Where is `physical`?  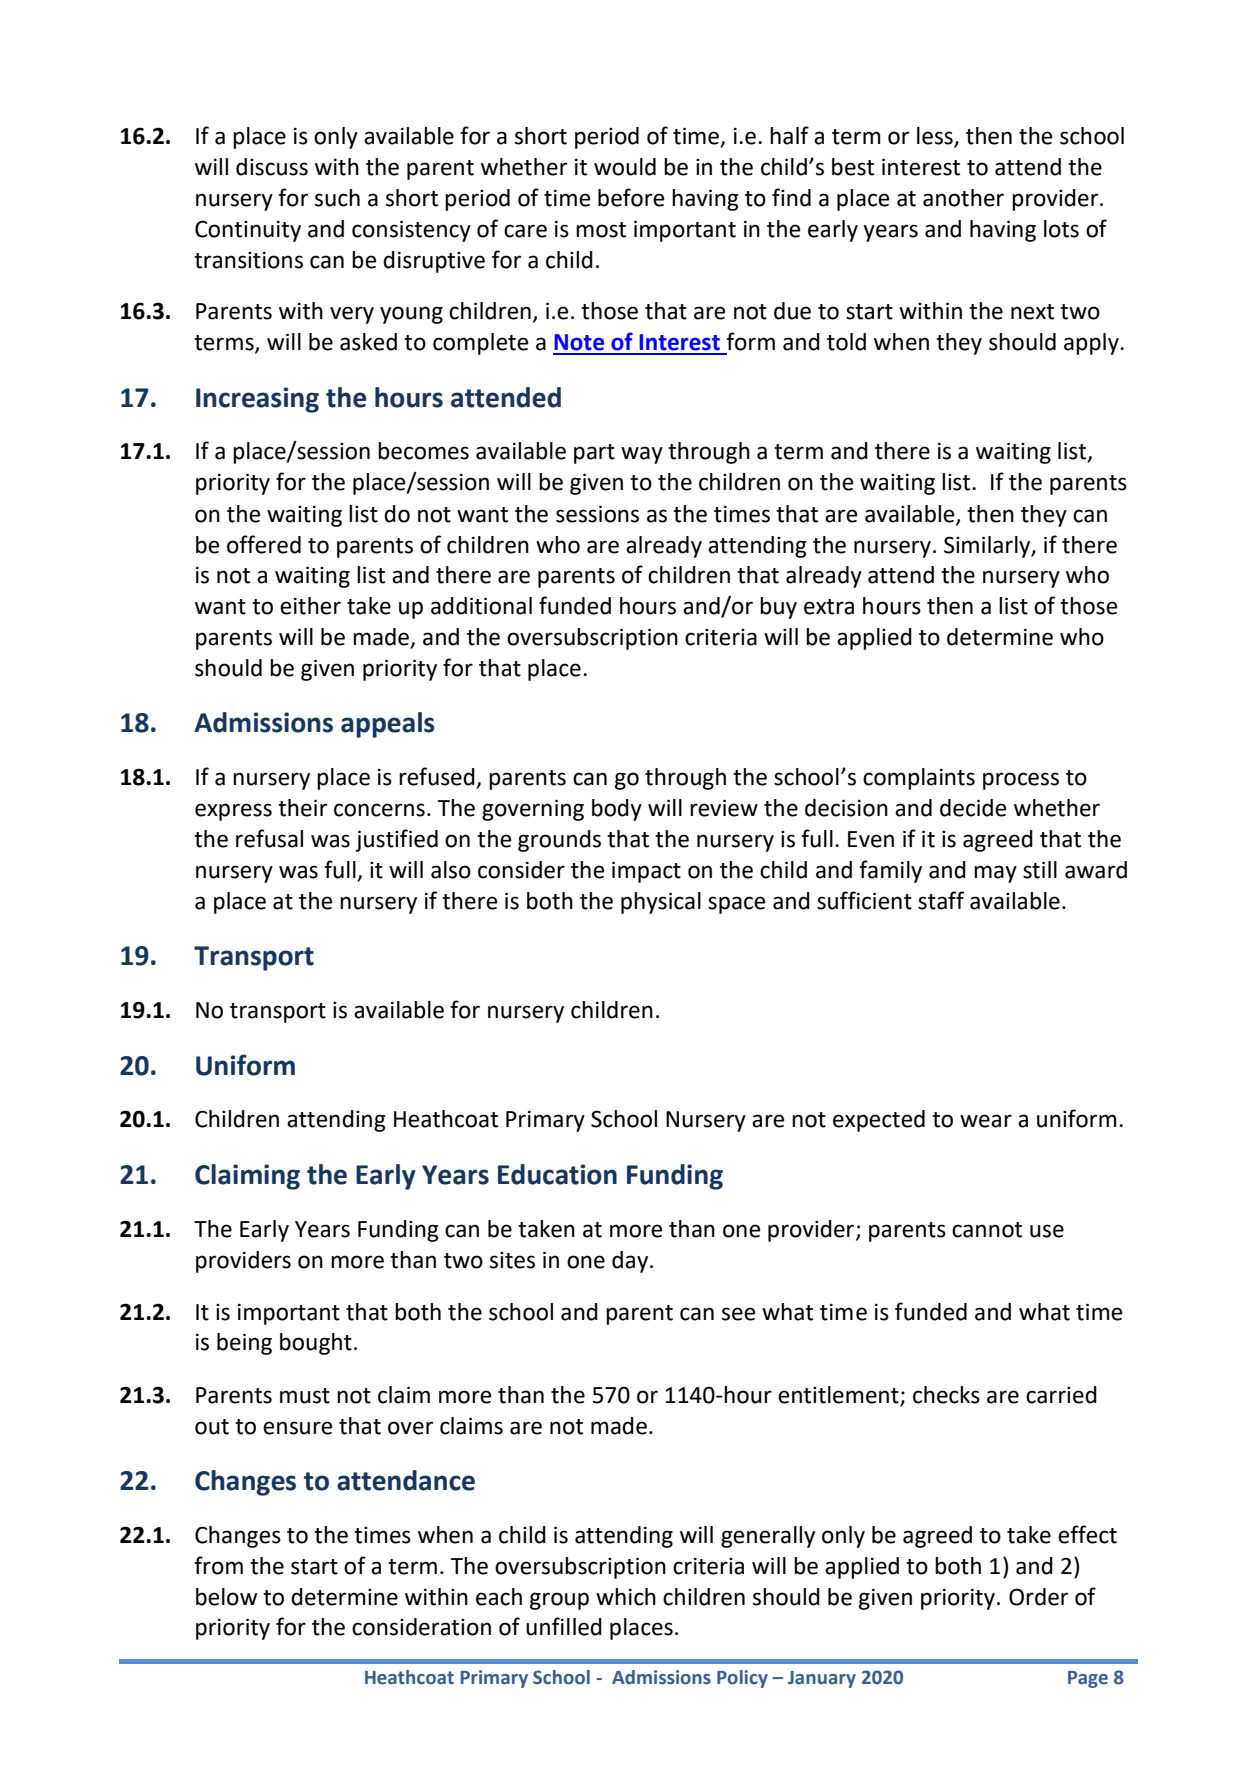 physical is located at coordinates (661, 903).
